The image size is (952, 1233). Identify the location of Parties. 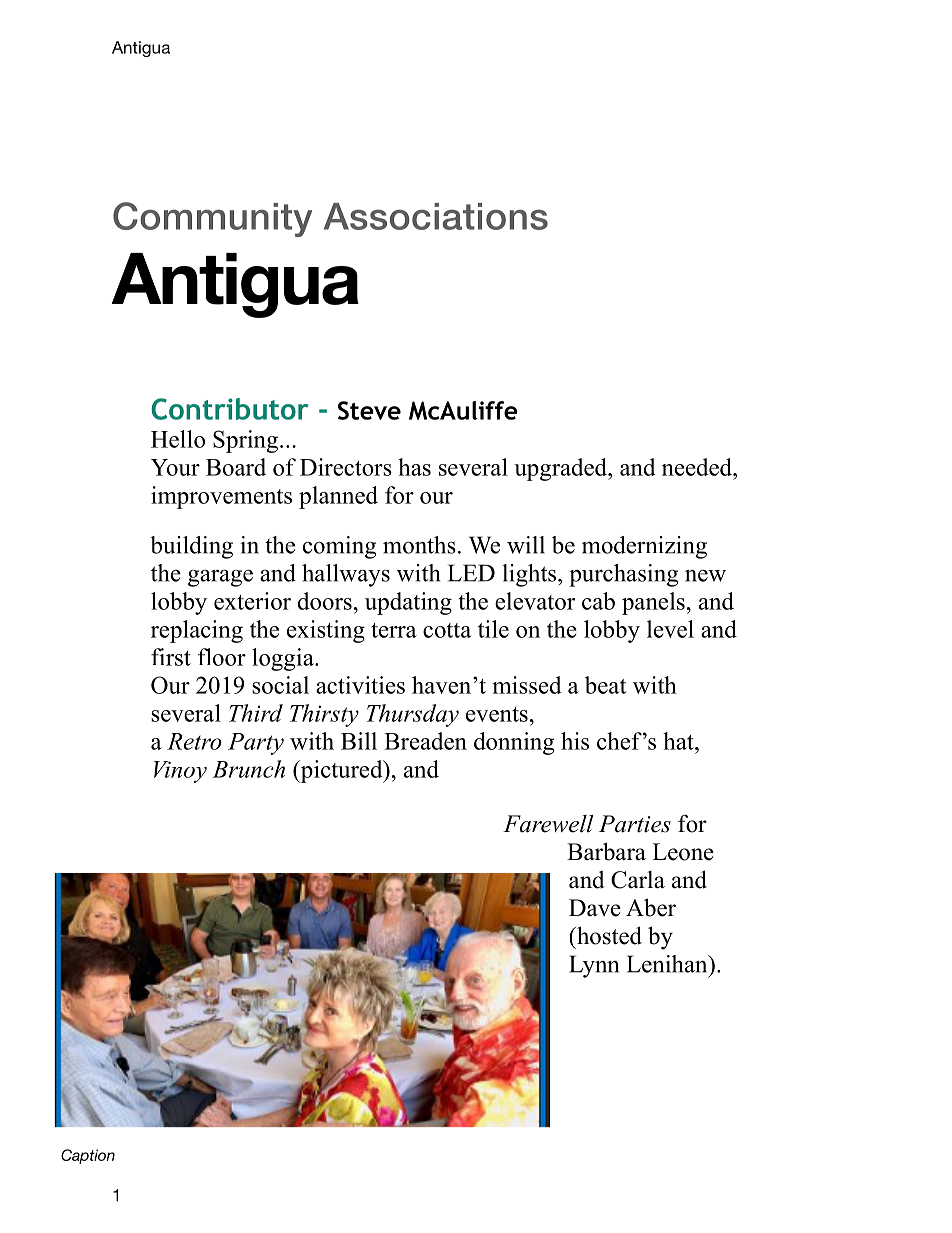
(635, 824).
